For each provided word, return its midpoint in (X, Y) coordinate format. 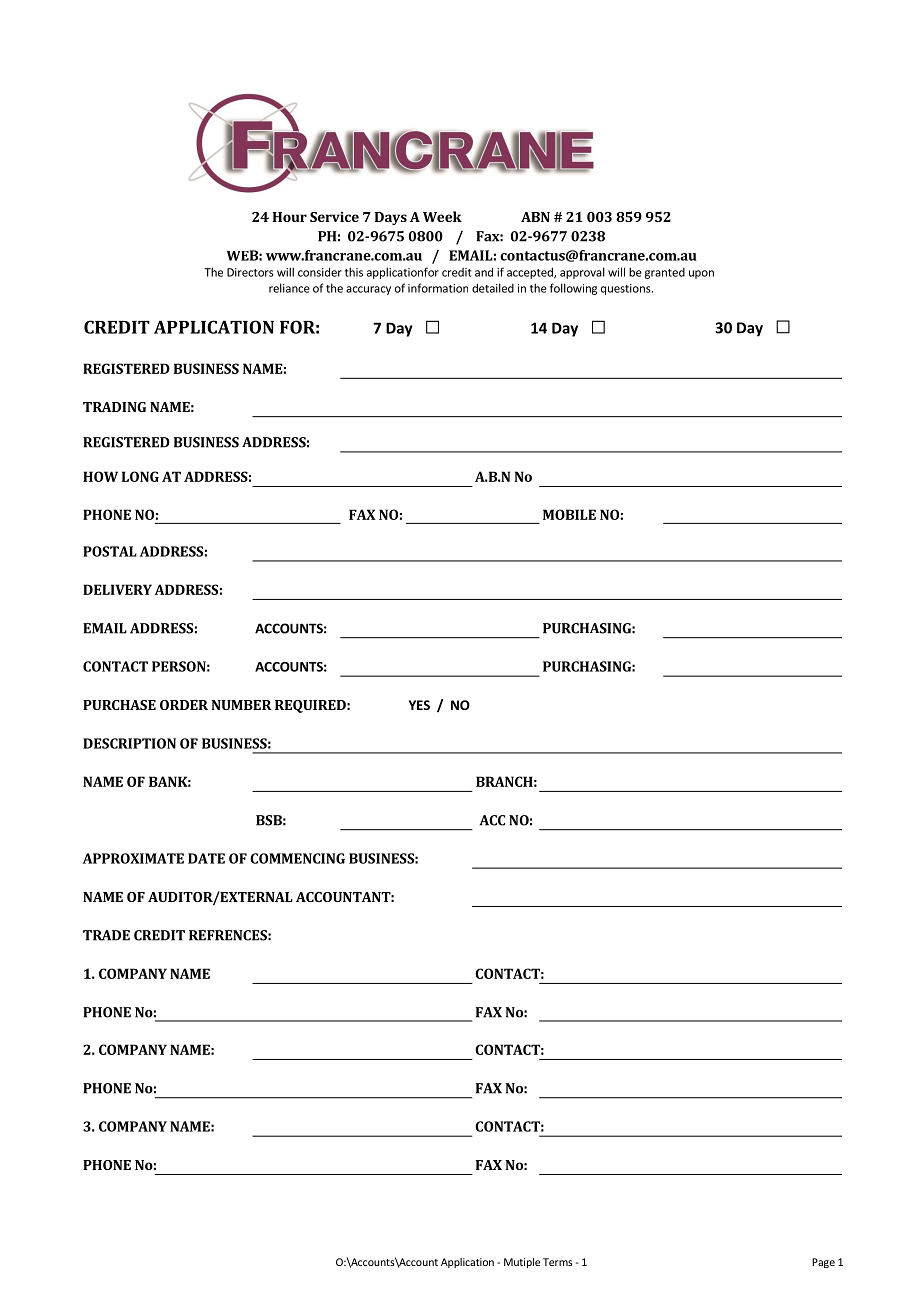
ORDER (184, 705)
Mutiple (522, 1263)
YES (419, 705)
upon (701, 274)
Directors (250, 272)
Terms (557, 1262)
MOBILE (569, 514)
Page (823, 1263)
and (484, 272)
